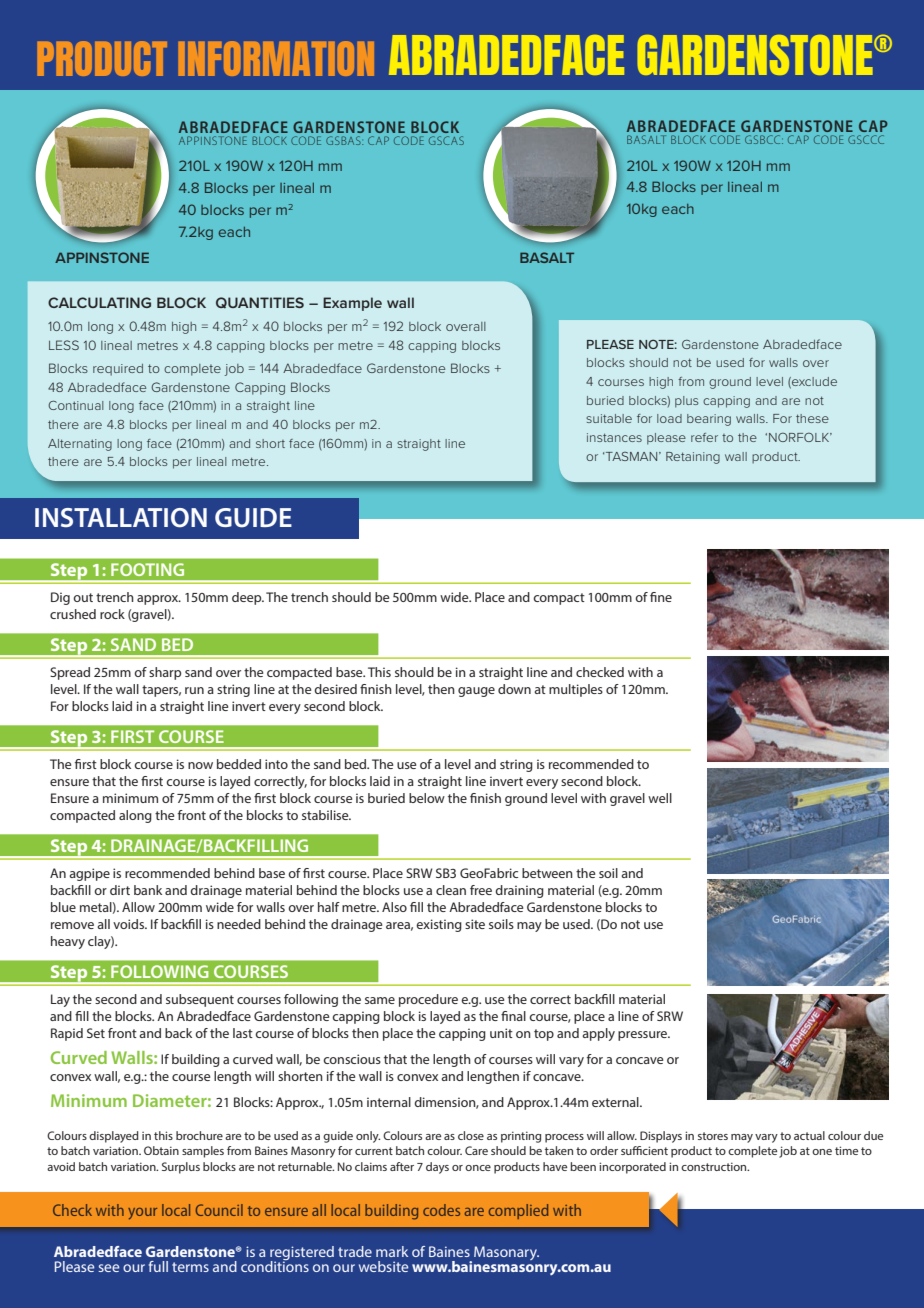 The image size is (924, 1308). I want to click on gauge, so click(476, 692).
